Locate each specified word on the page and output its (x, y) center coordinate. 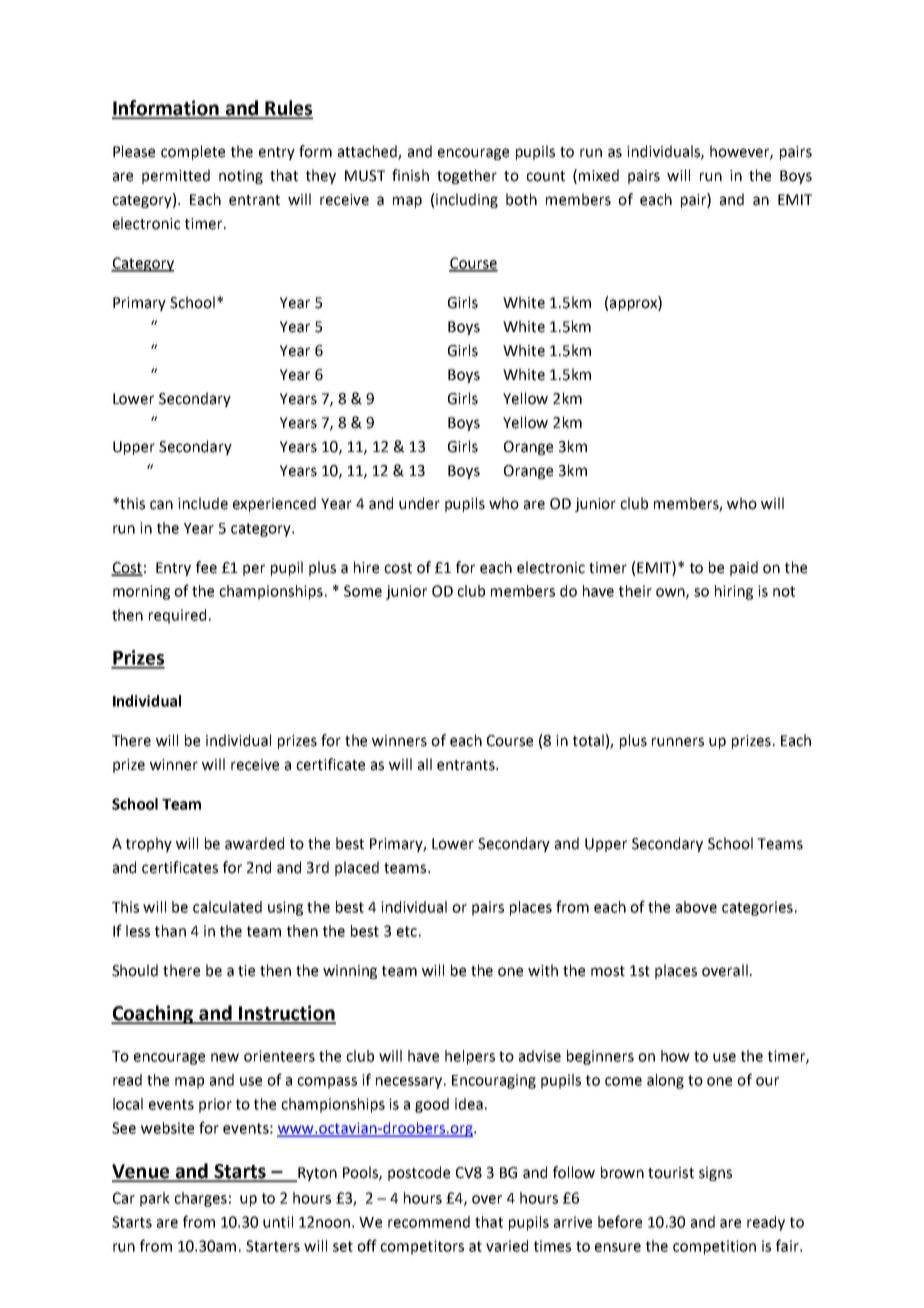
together (467, 176)
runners (678, 742)
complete (193, 152)
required (177, 616)
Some (363, 591)
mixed (599, 175)
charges (200, 1199)
